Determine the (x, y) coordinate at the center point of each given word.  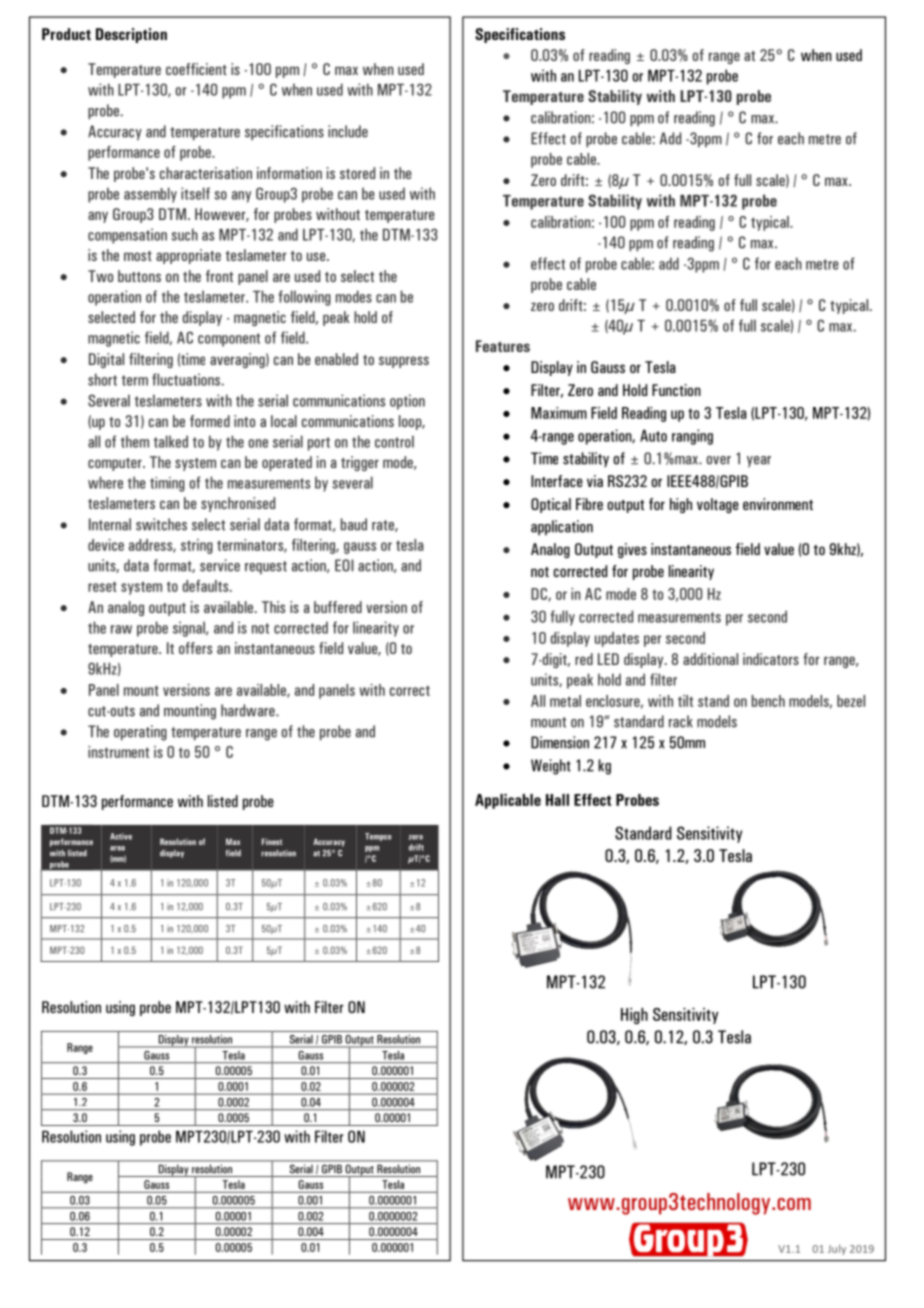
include (348, 131)
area (117, 848)
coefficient (196, 69)
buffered (338, 607)
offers (195, 648)
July (837, 1249)
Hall (557, 800)
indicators (771, 659)
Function (676, 390)
